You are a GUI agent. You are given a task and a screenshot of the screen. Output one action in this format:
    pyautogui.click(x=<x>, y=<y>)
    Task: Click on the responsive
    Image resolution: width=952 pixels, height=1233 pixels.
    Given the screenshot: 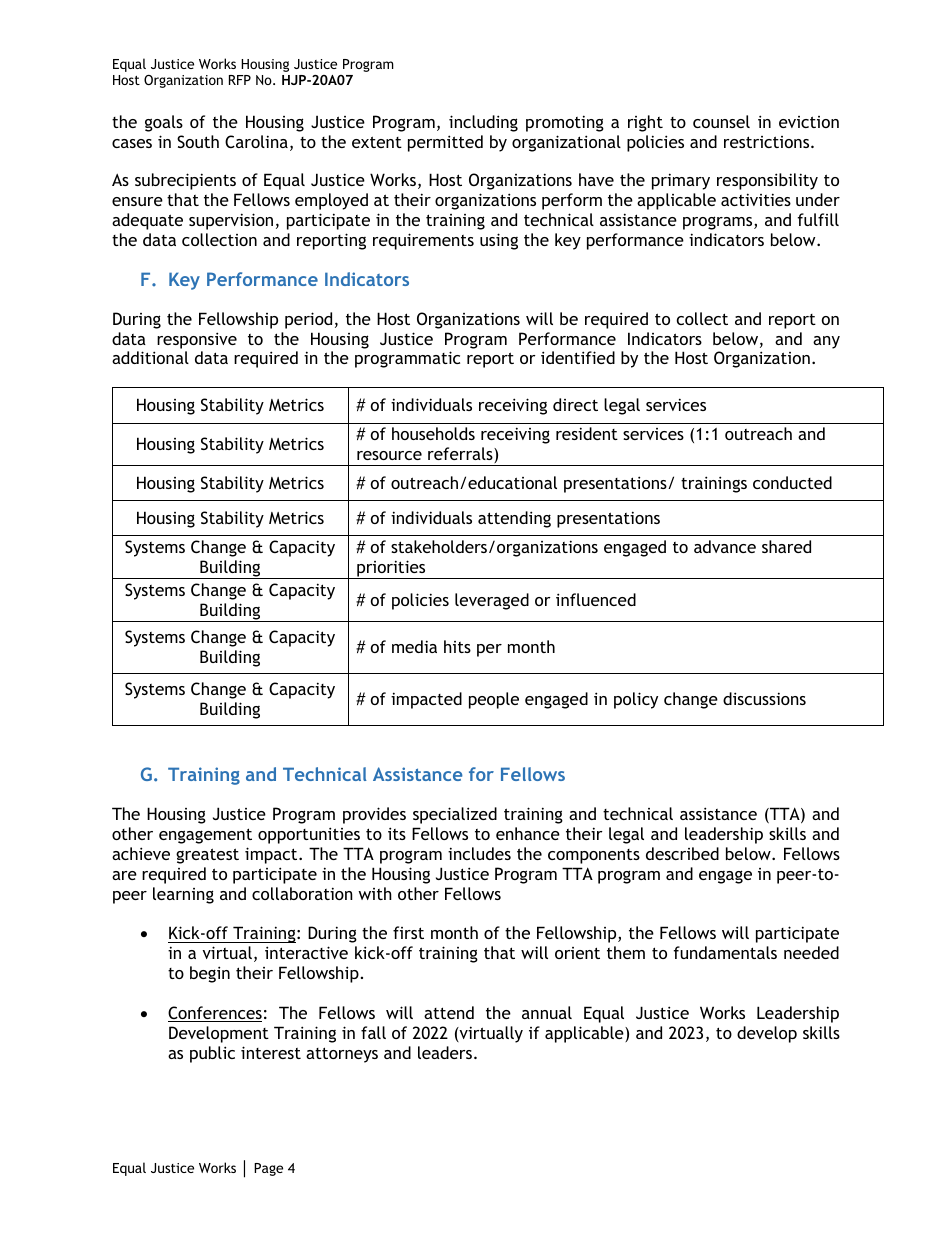 What is the action you would take?
    pyautogui.click(x=197, y=340)
